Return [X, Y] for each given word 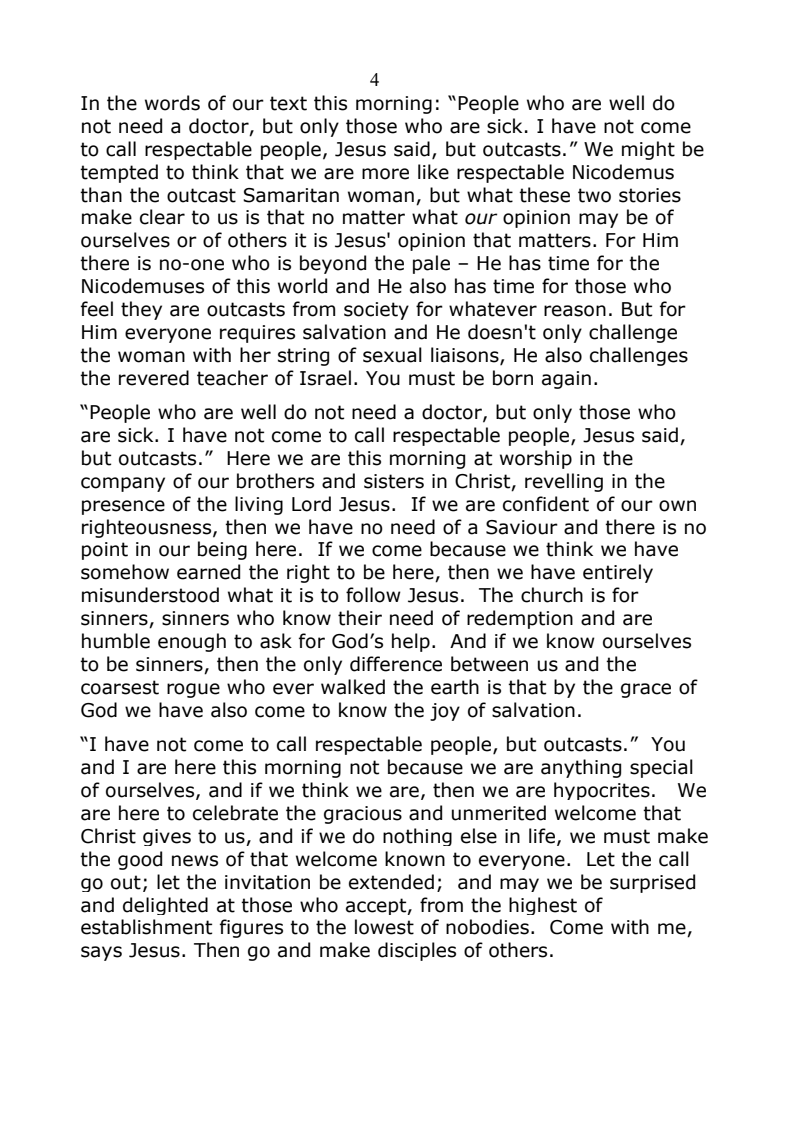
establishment [146, 927]
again [566, 380]
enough [192, 642]
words [172, 103]
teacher [232, 378]
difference [396, 664]
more [385, 174]
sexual [392, 355]
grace [646, 690]
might [648, 150]
